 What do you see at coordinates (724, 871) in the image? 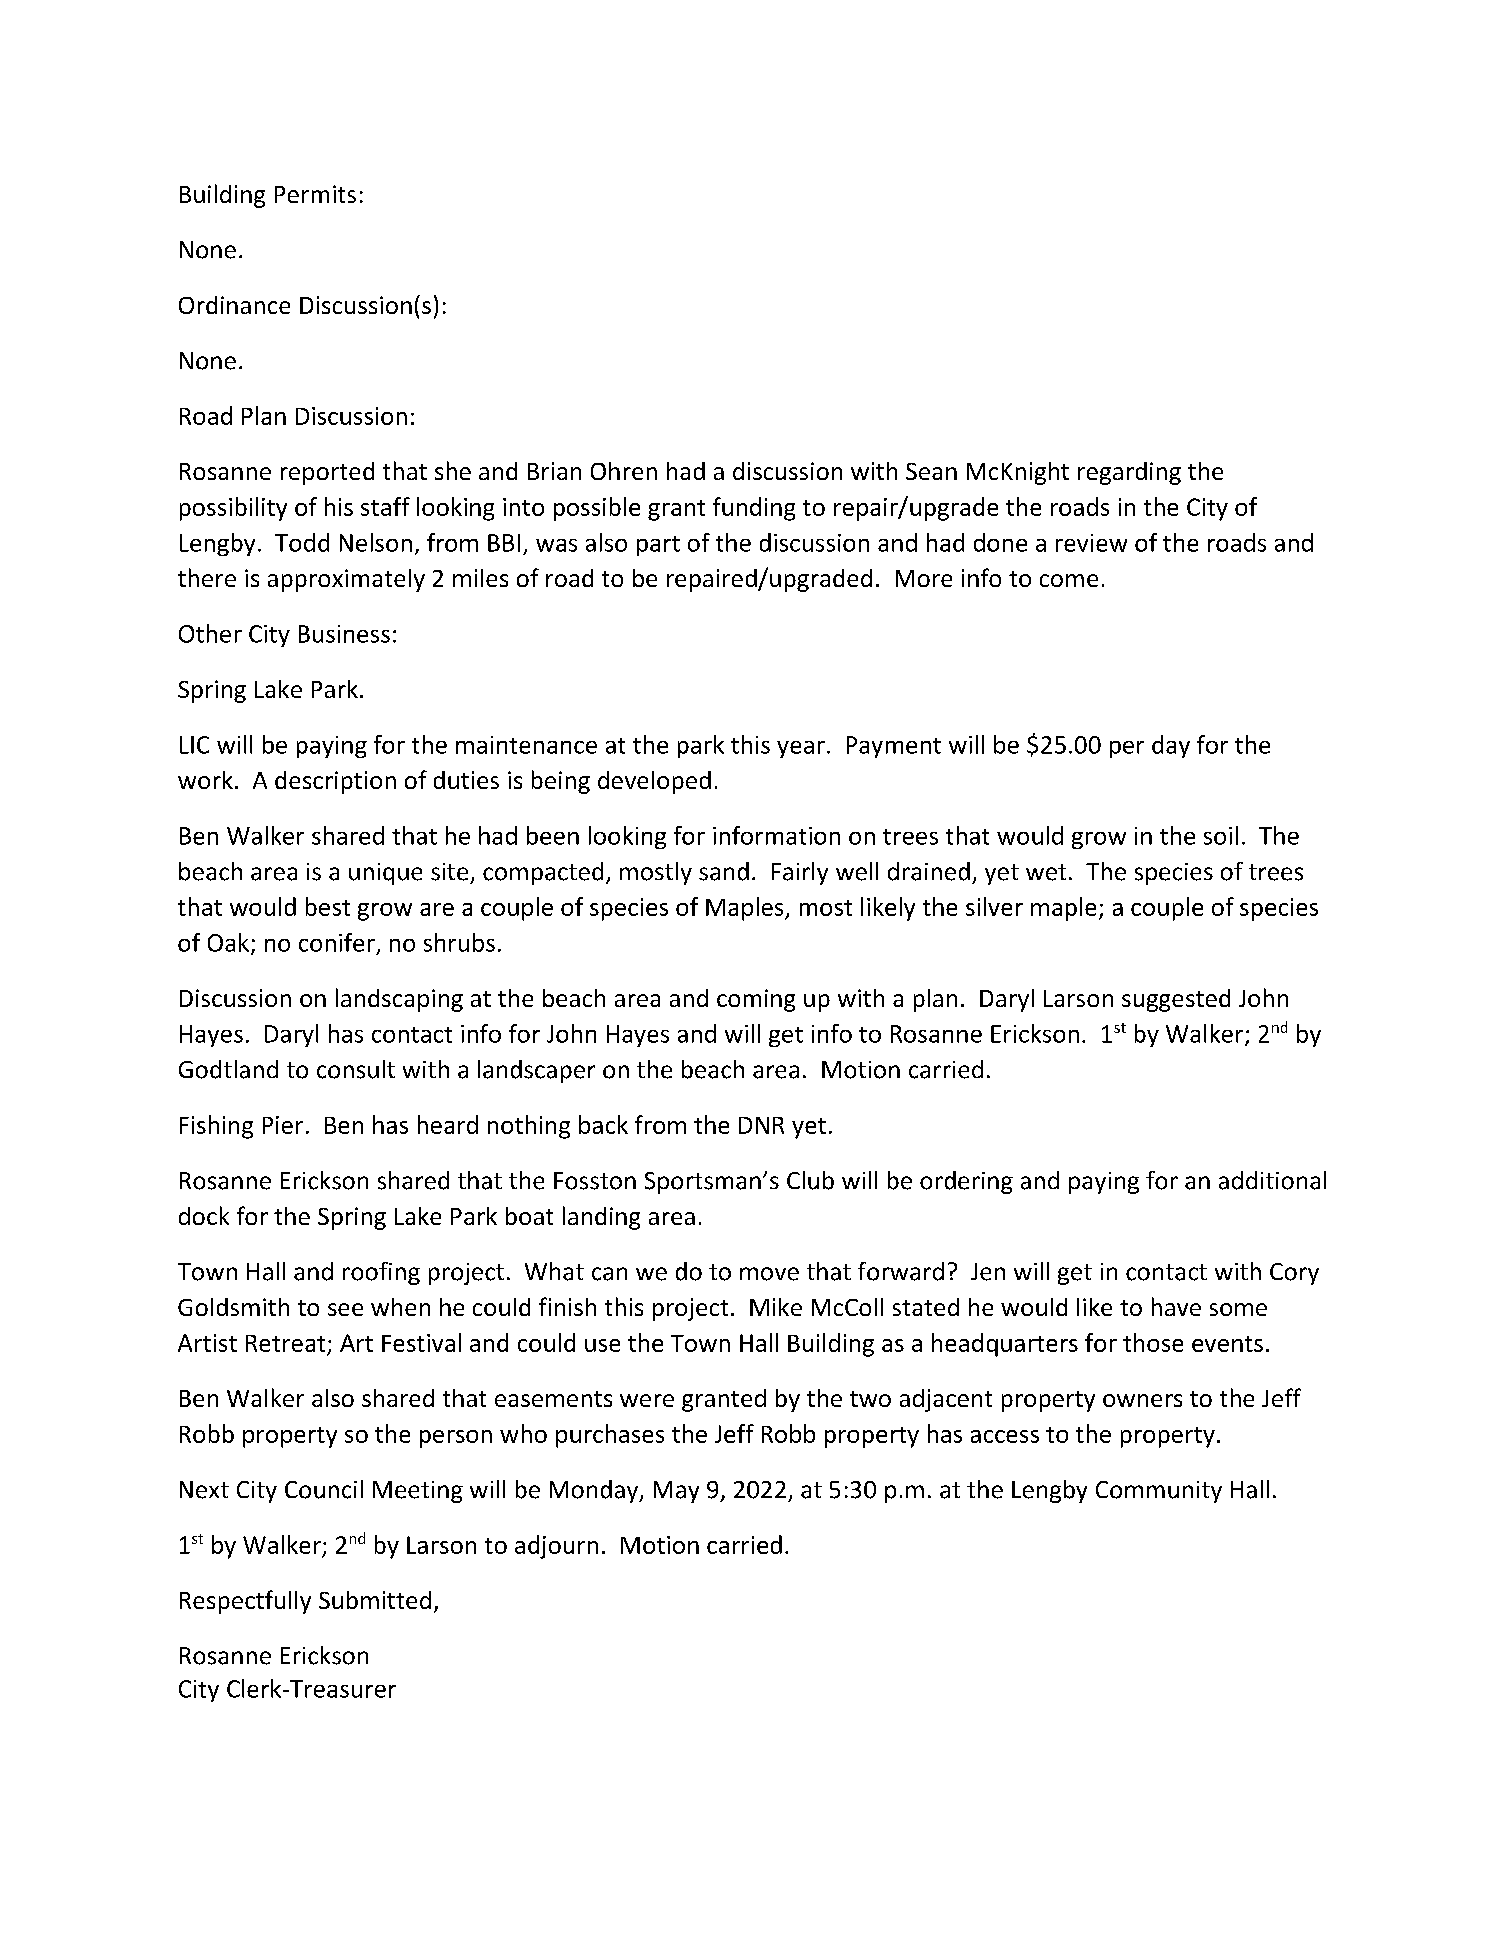
I see `sand` at bounding box center [724, 871].
